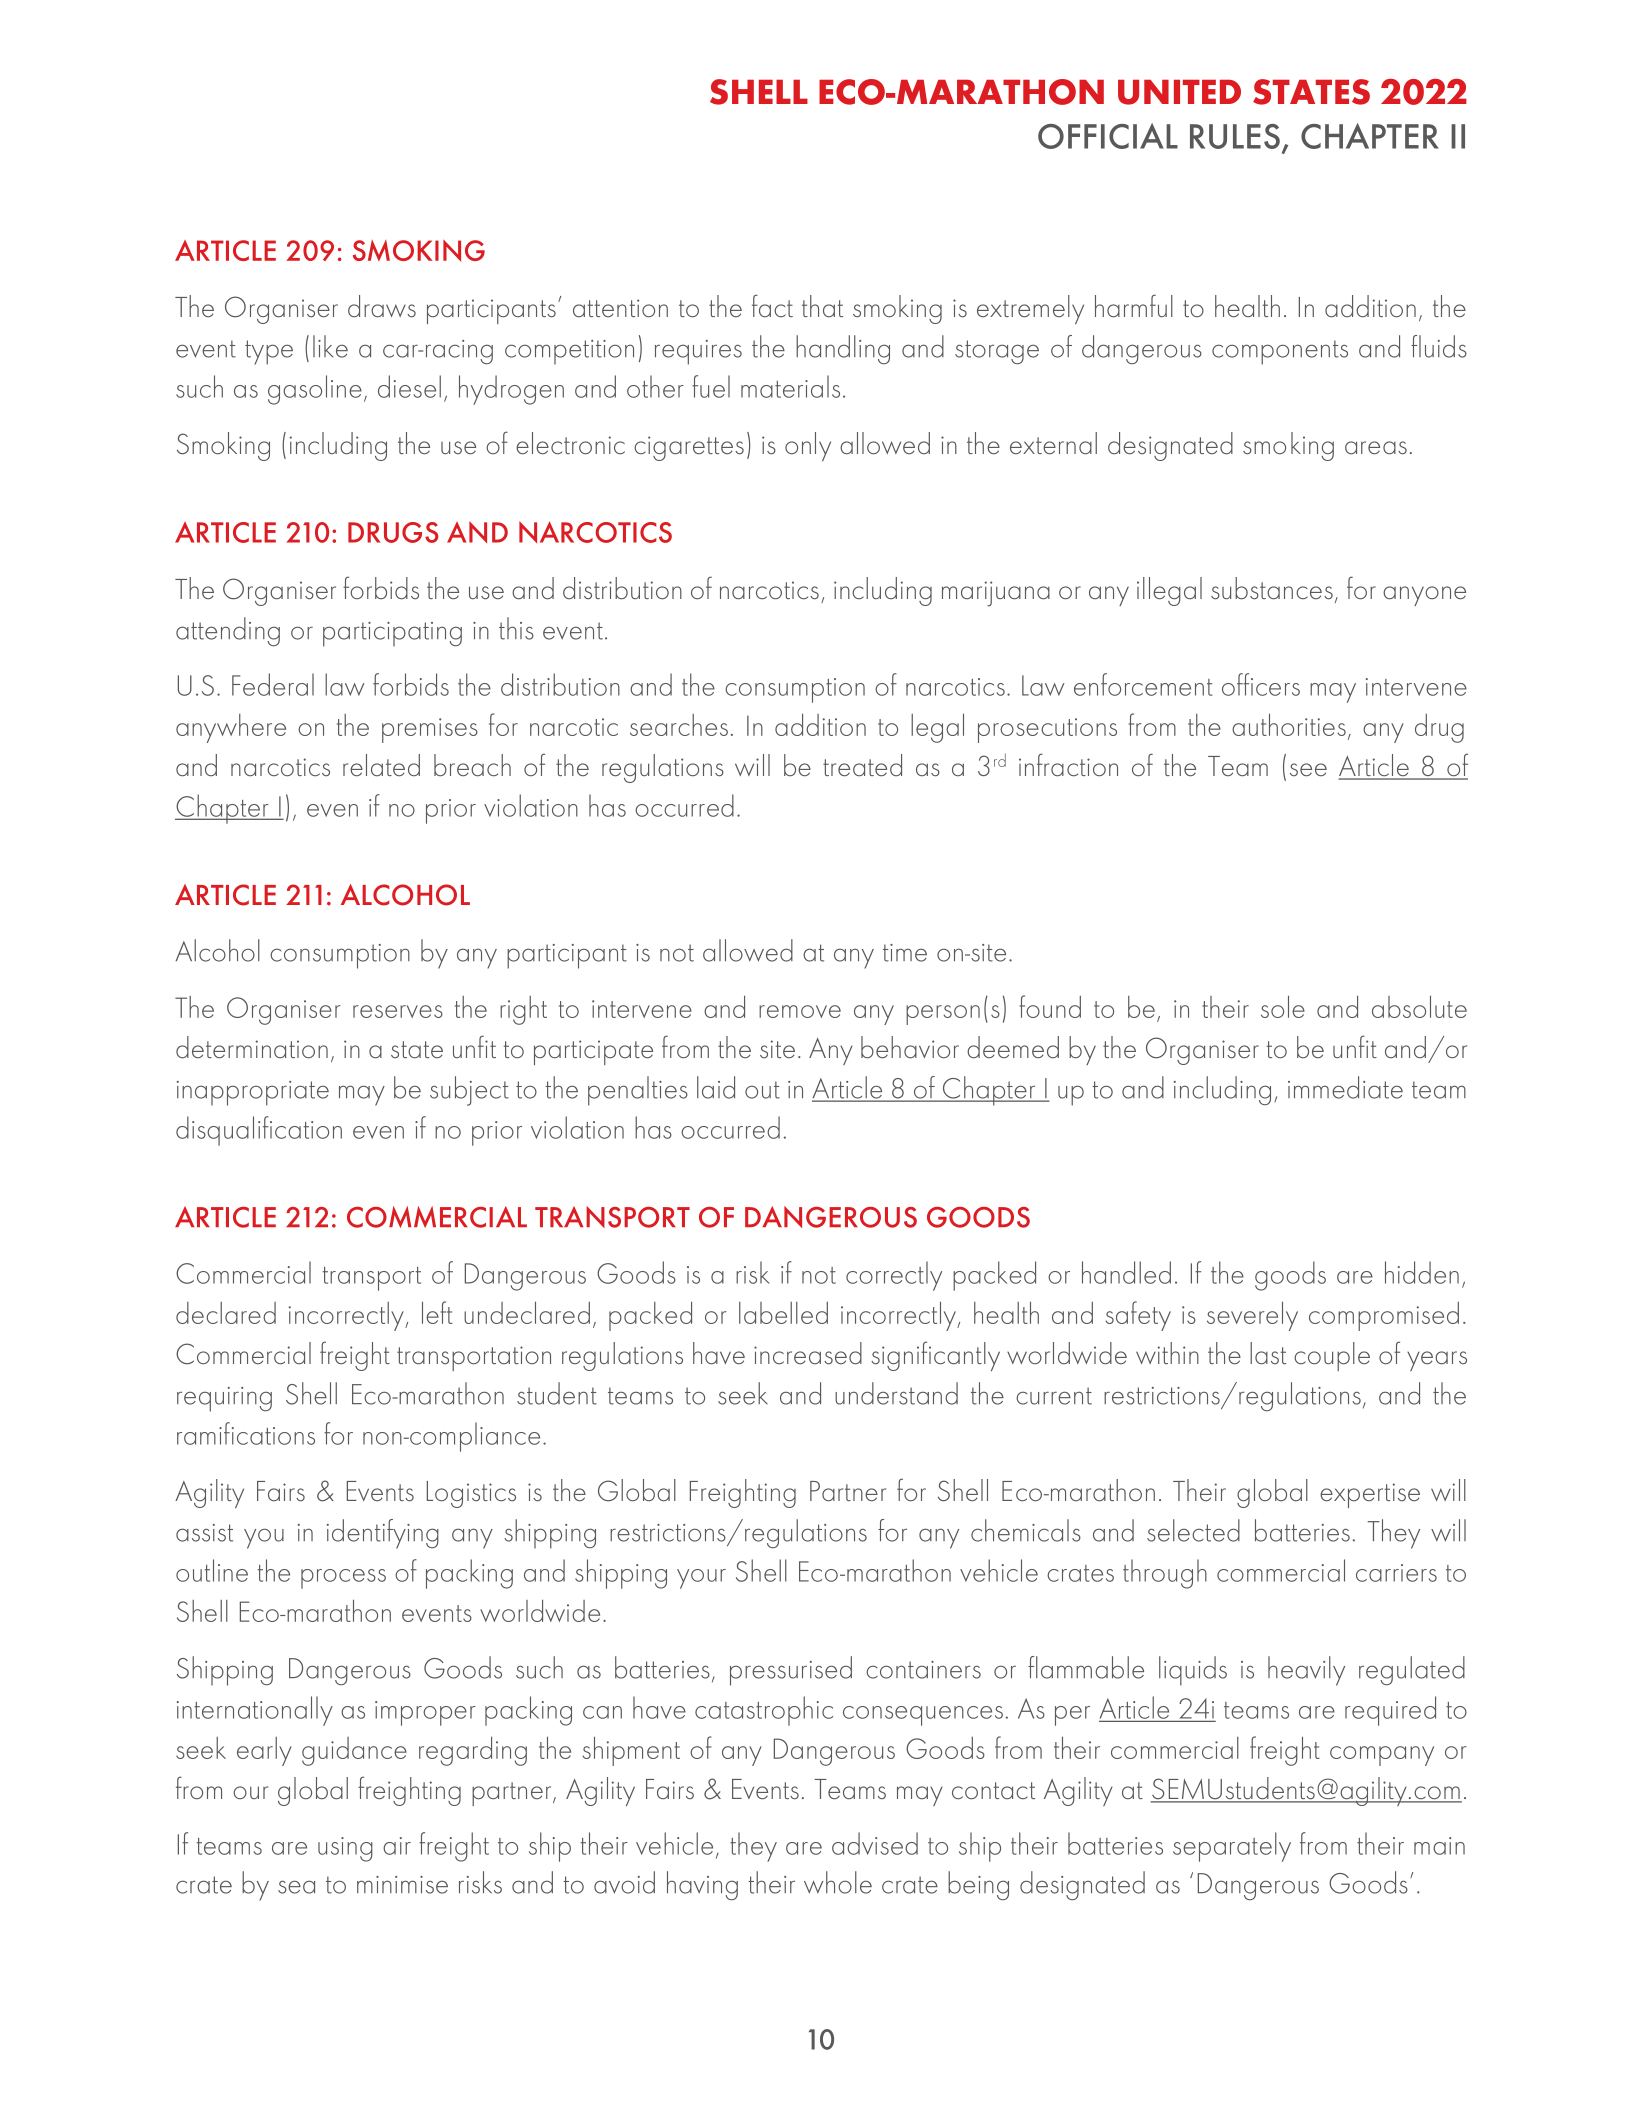 This screenshot has width=1643, height=2126. What do you see at coordinates (392, 634) in the screenshot?
I see `participating` at bounding box center [392, 634].
